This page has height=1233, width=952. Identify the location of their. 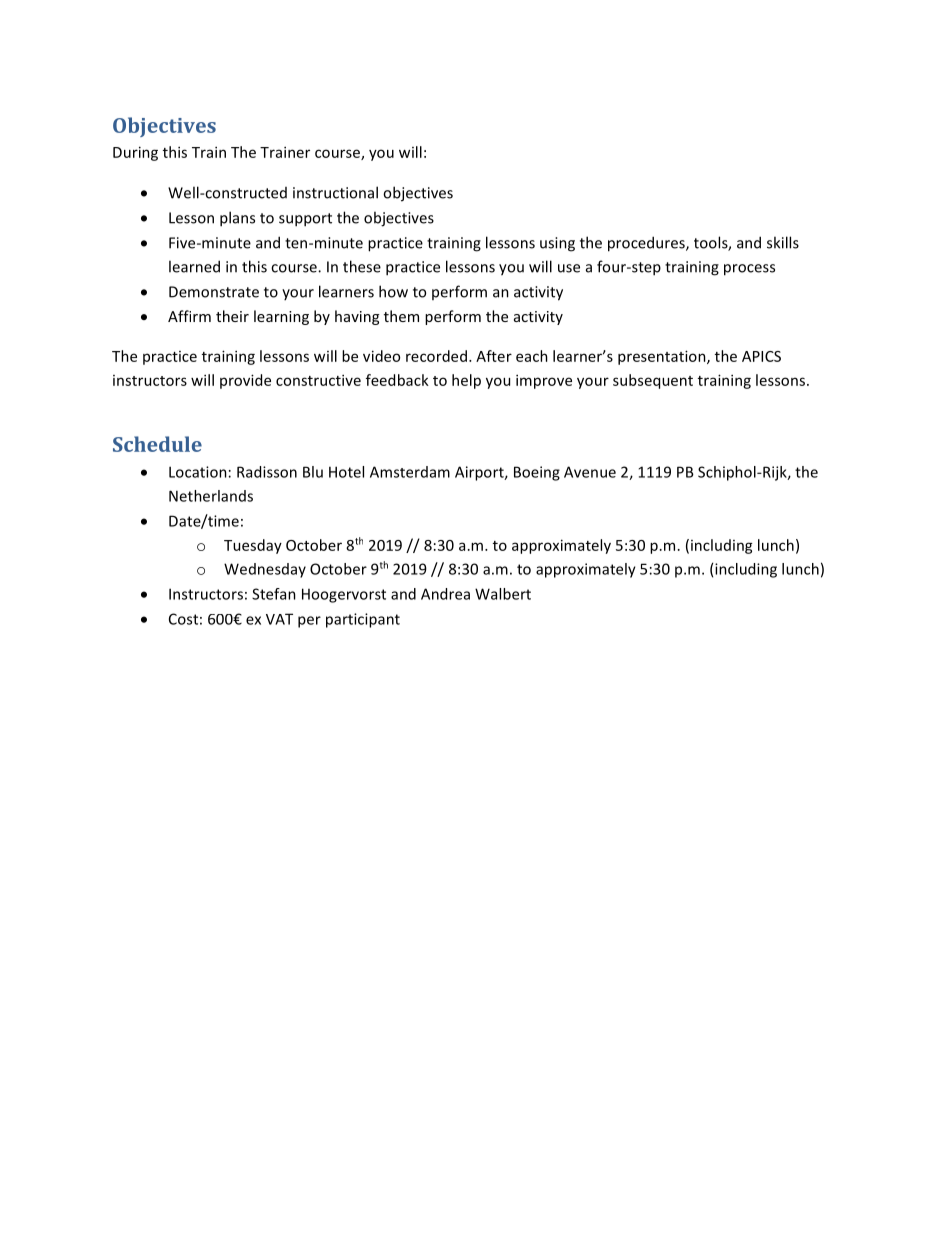
(232, 316).
